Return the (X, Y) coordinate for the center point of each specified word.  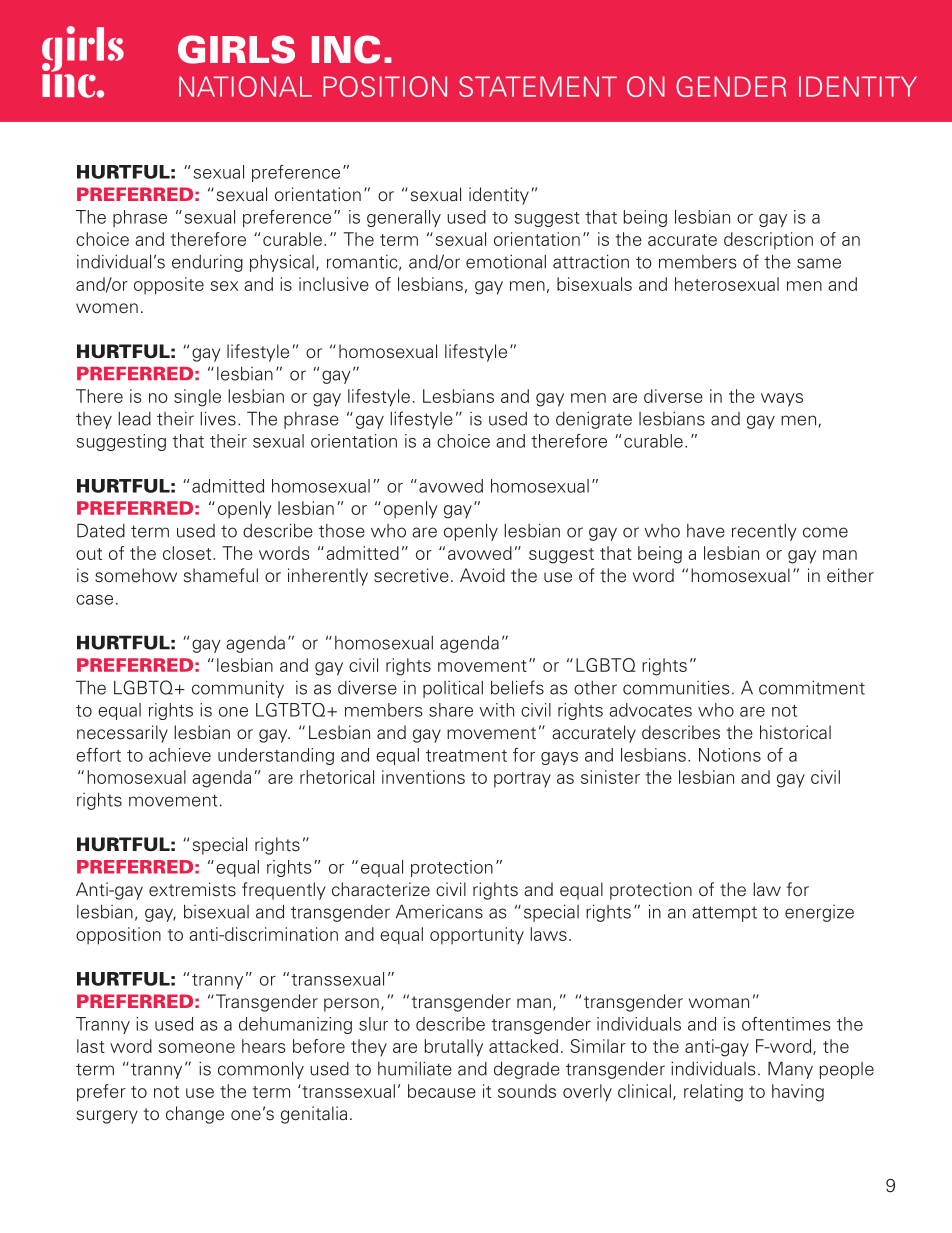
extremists (192, 889)
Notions (730, 755)
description (768, 241)
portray (522, 780)
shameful (221, 575)
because (442, 1091)
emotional (506, 261)
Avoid (482, 575)
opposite (169, 286)
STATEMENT (538, 86)
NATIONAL (245, 86)
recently (764, 532)
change (195, 1115)
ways (782, 400)
